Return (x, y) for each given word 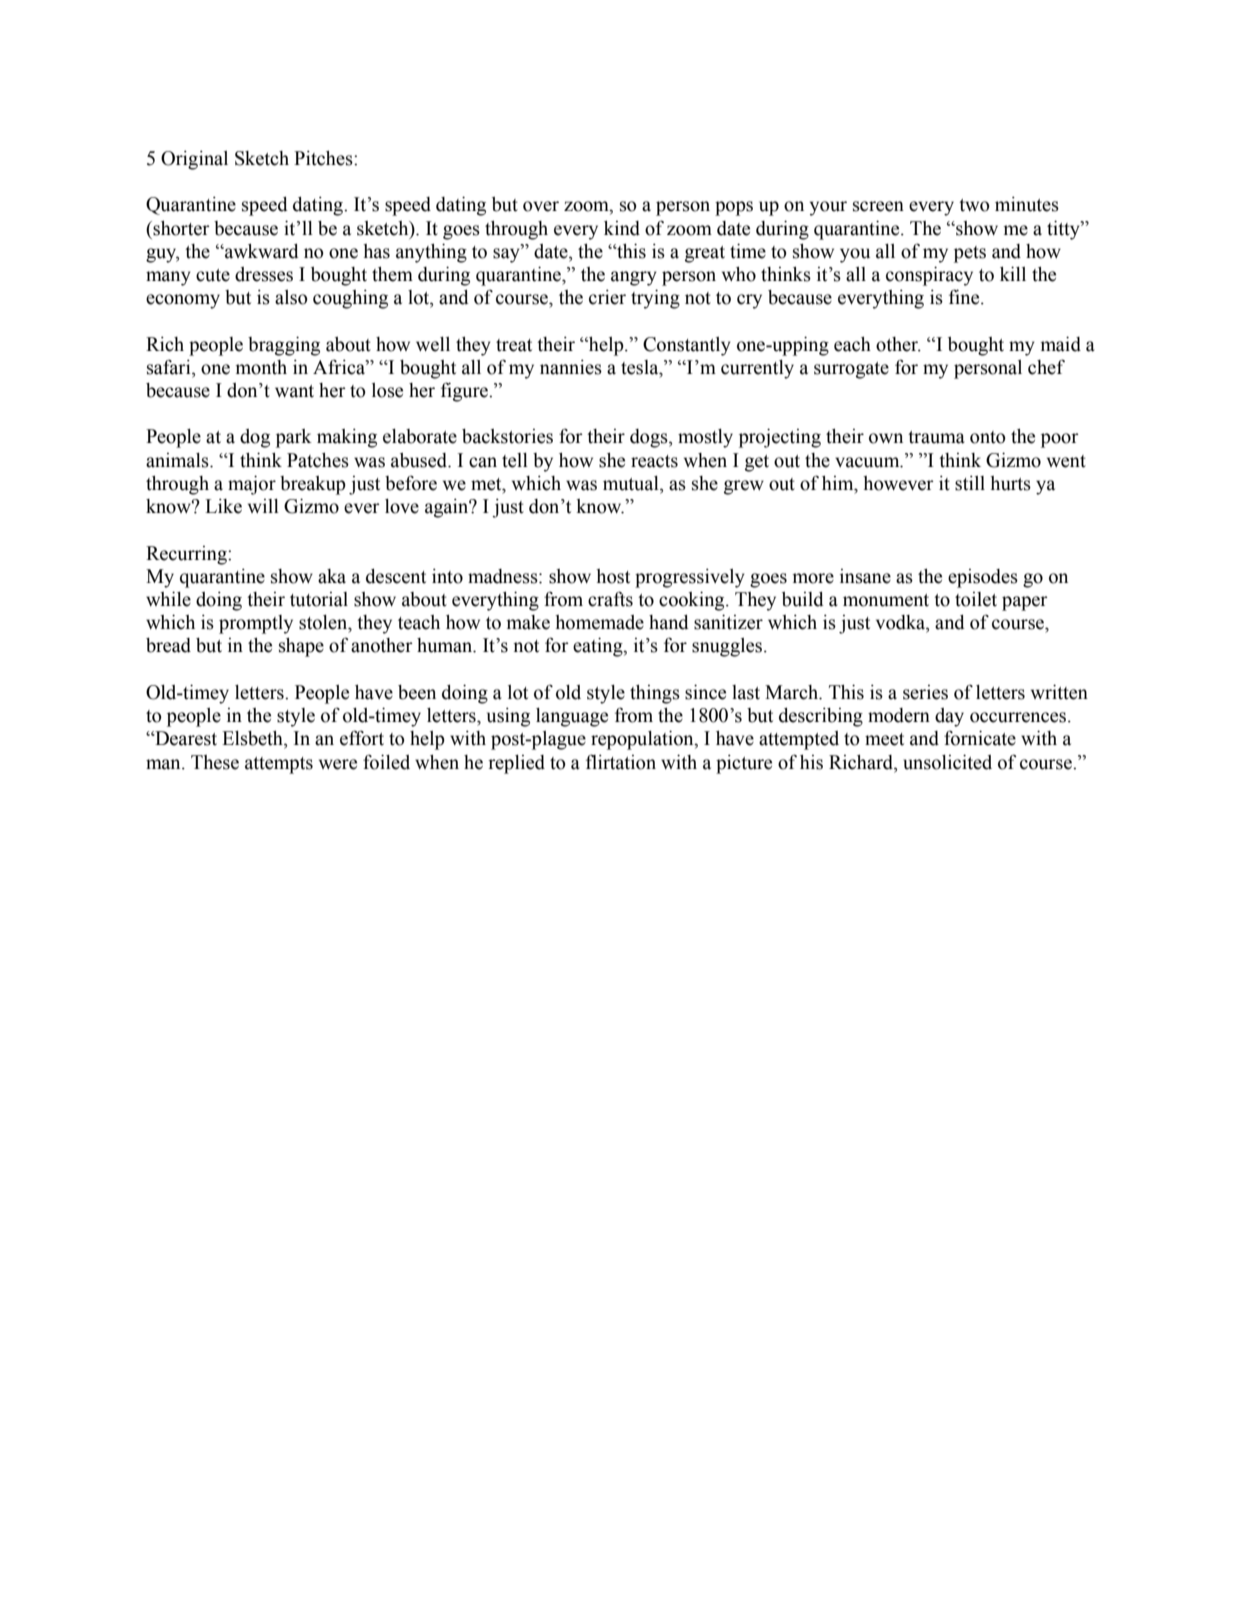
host (613, 576)
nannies (571, 367)
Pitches (324, 158)
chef (1046, 367)
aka (332, 576)
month (261, 367)
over (541, 206)
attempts (279, 765)
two (974, 205)
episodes (983, 578)
